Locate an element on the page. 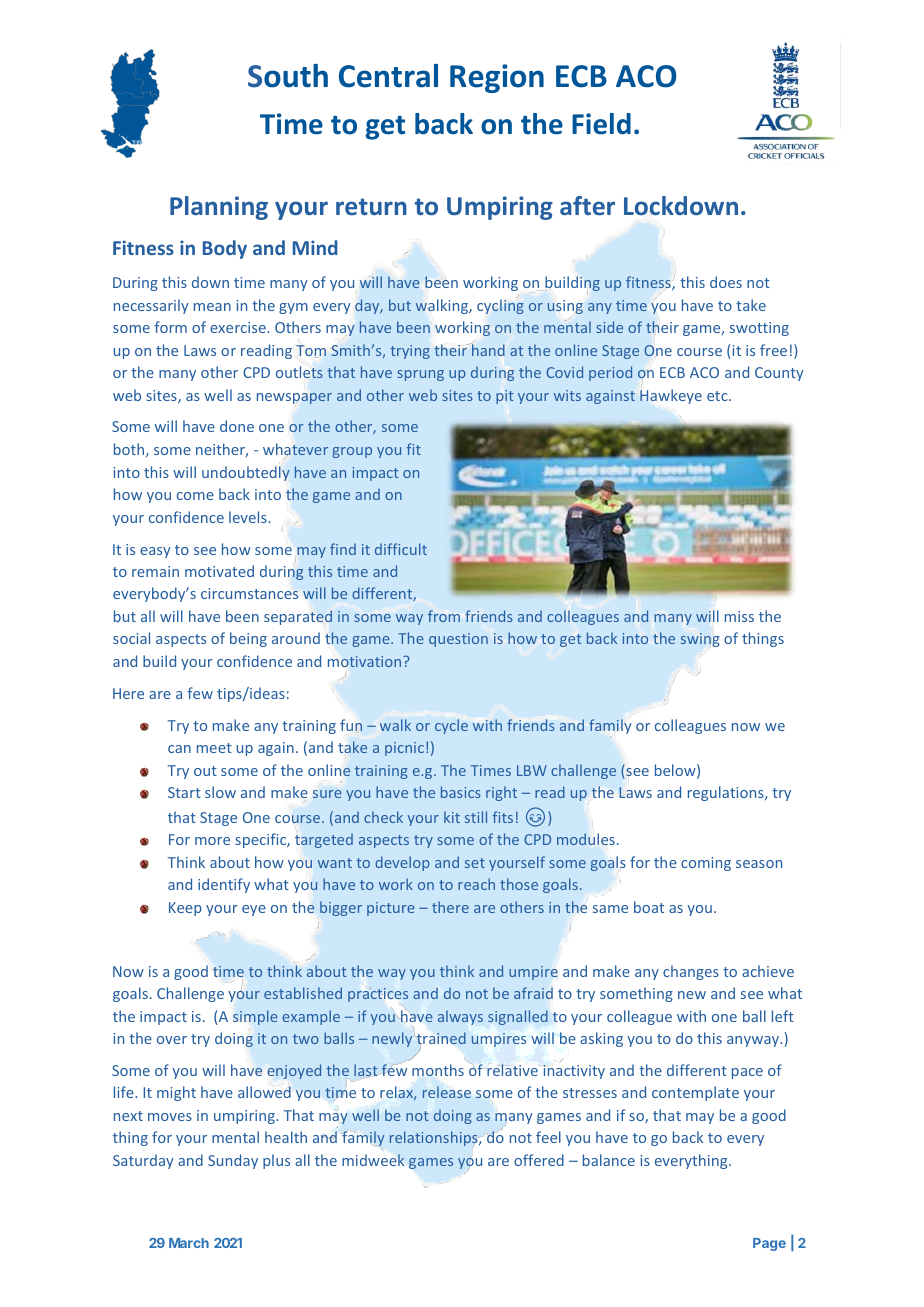 The image size is (924, 1307). Region is located at coordinates (497, 78).
